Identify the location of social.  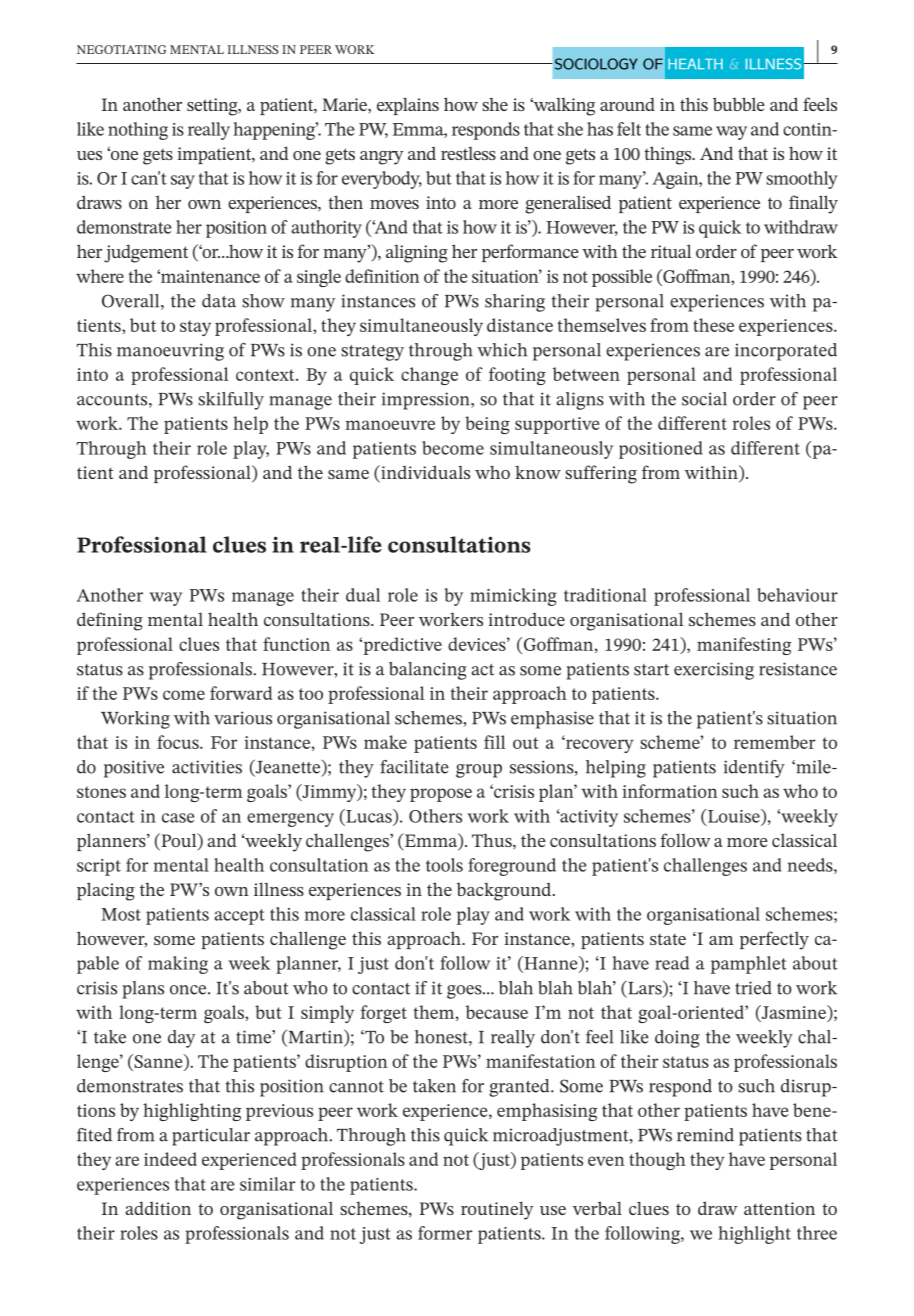
(704, 399).
